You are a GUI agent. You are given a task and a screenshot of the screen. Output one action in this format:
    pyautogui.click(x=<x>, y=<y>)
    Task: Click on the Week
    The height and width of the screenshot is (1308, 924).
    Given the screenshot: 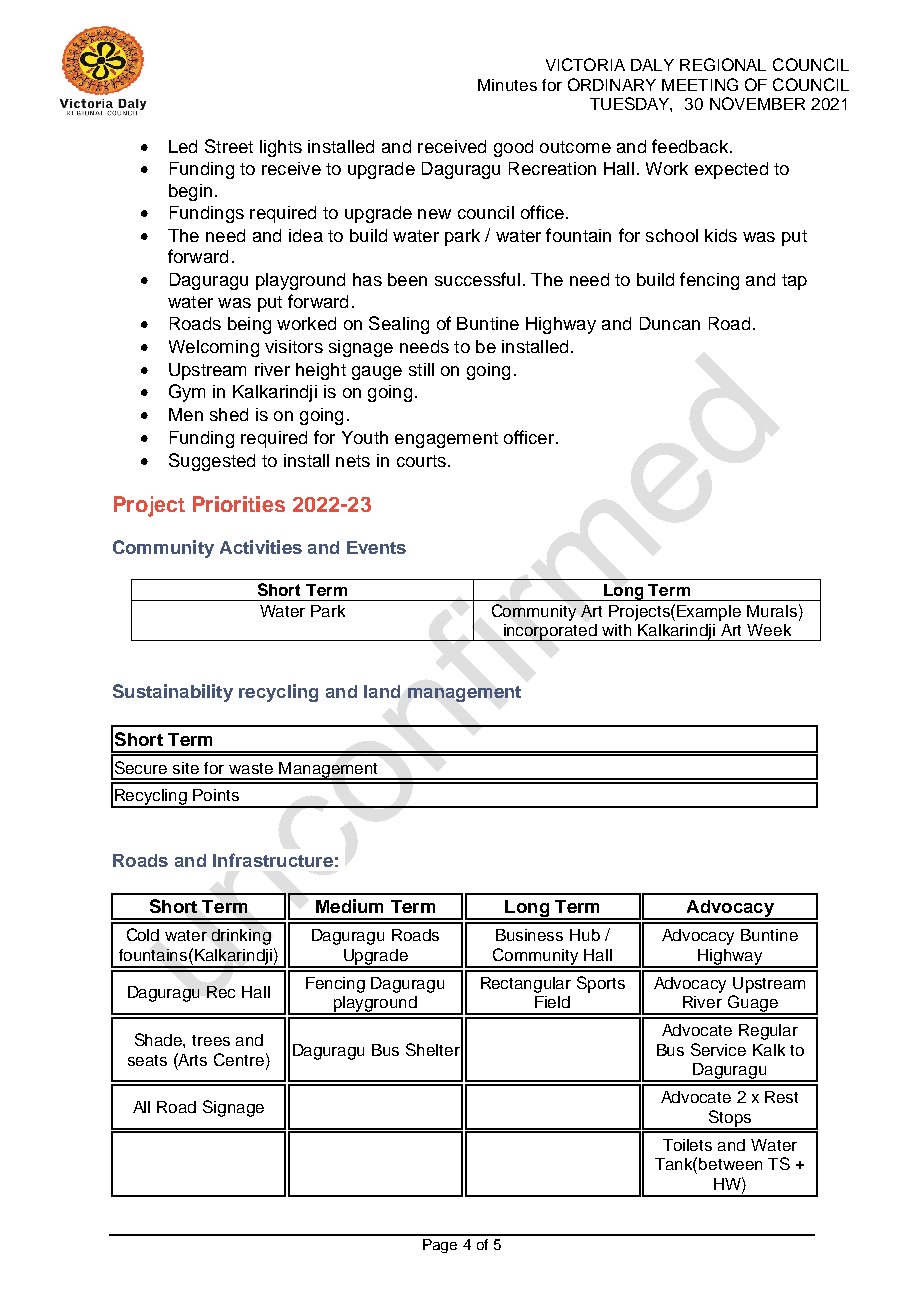 What is the action you would take?
    pyautogui.click(x=769, y=630)
